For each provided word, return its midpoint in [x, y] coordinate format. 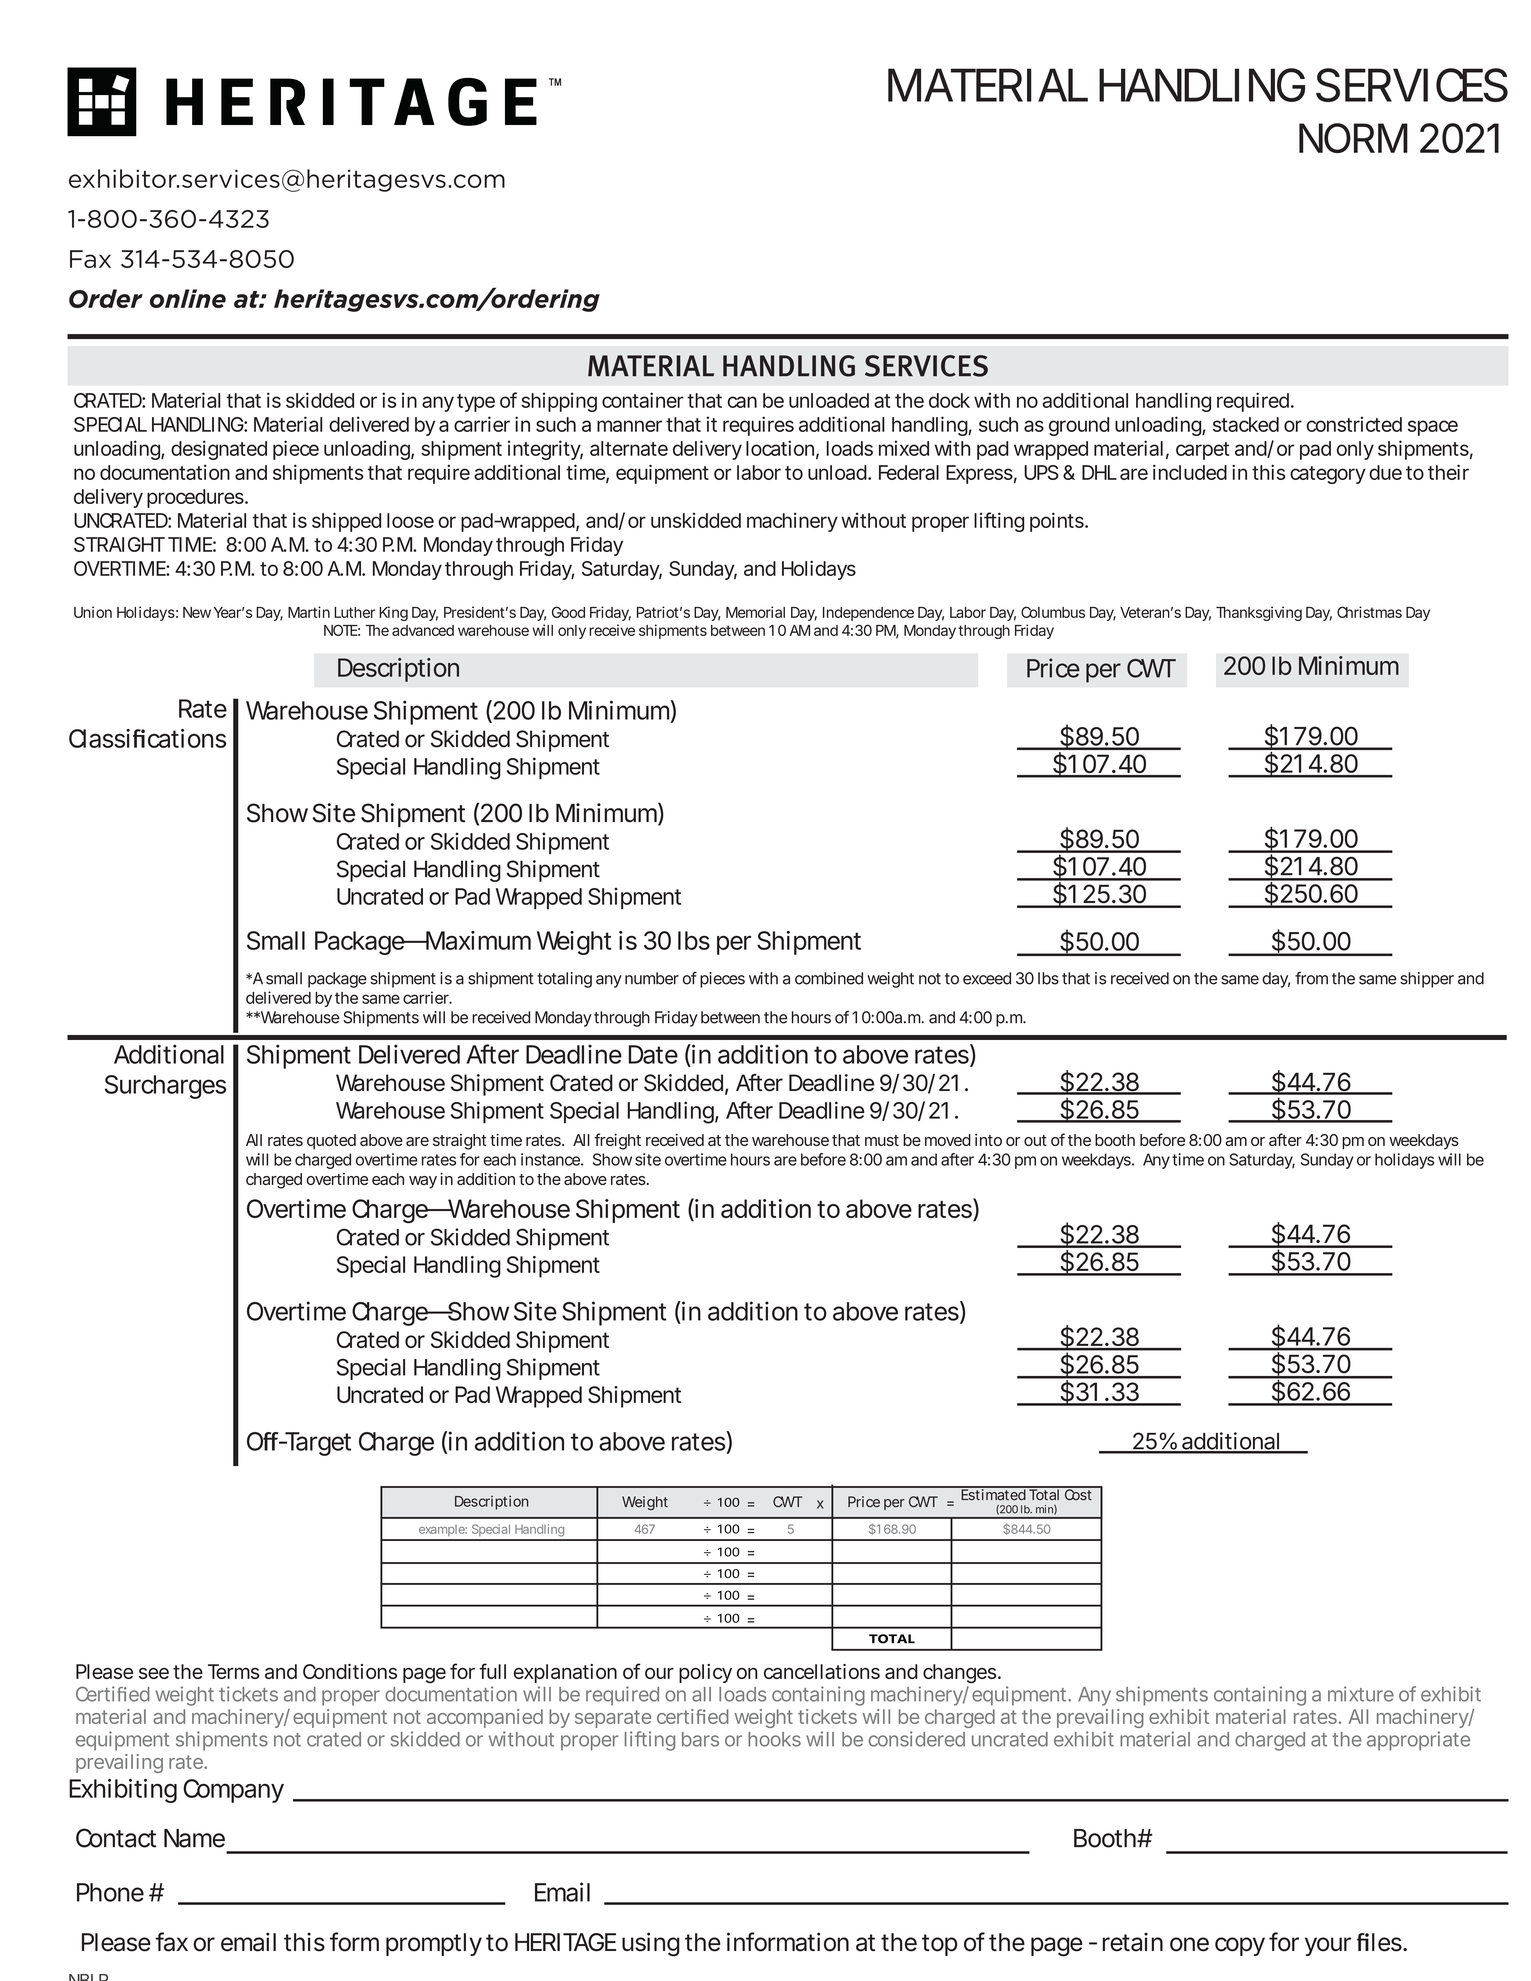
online [188, 298]
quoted [331, 1142]
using [651, 1944]
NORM [1353, 138]
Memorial [755, 612]
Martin [309, 612]
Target [317, 1444]
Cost [1079, 1494]
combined [829, 978]
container [645, 400]
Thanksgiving [1259, 613]
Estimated [993, 1494]
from [1311, 978]
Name [194, 1838]
